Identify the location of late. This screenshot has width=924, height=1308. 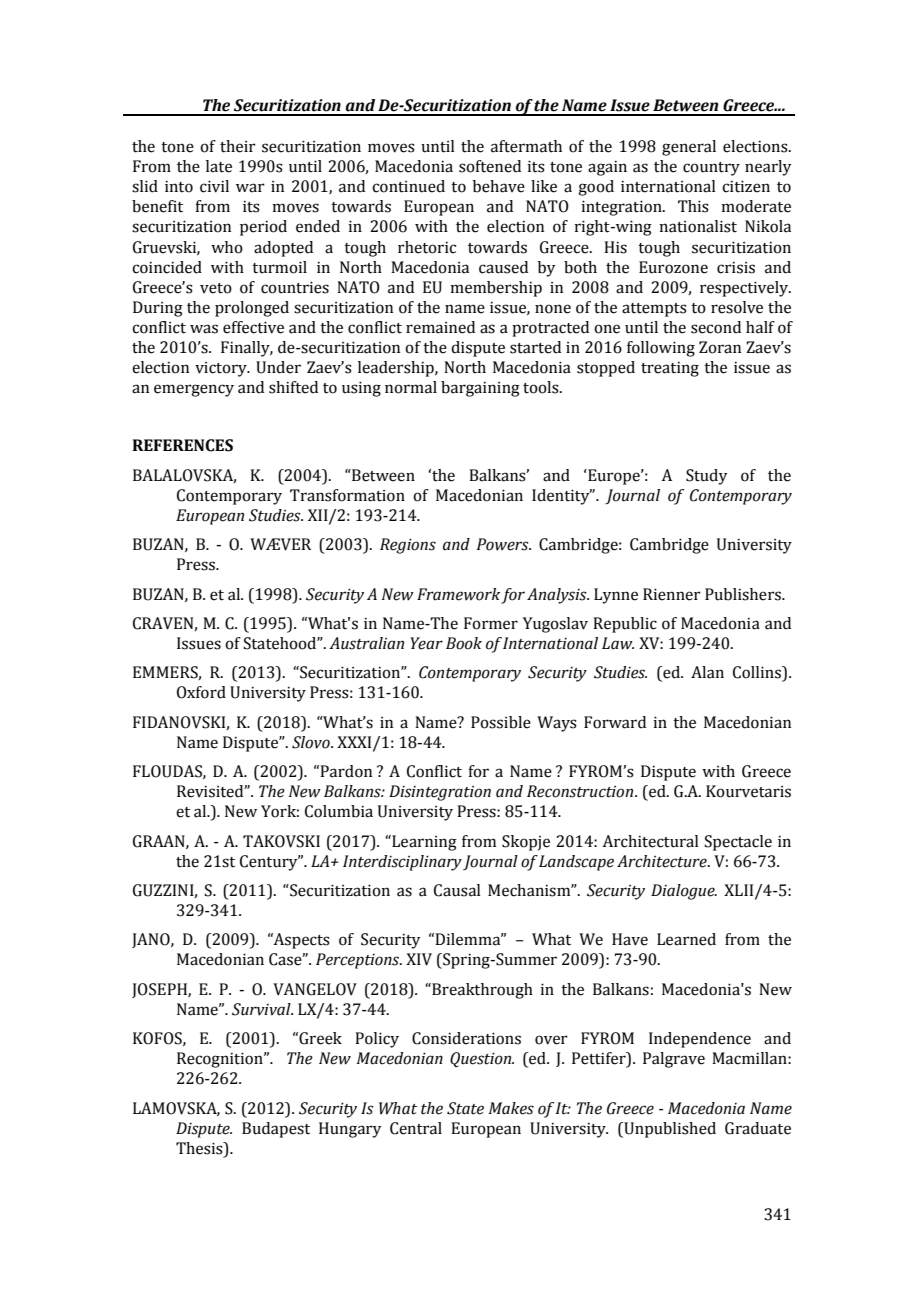
(219, 166).
